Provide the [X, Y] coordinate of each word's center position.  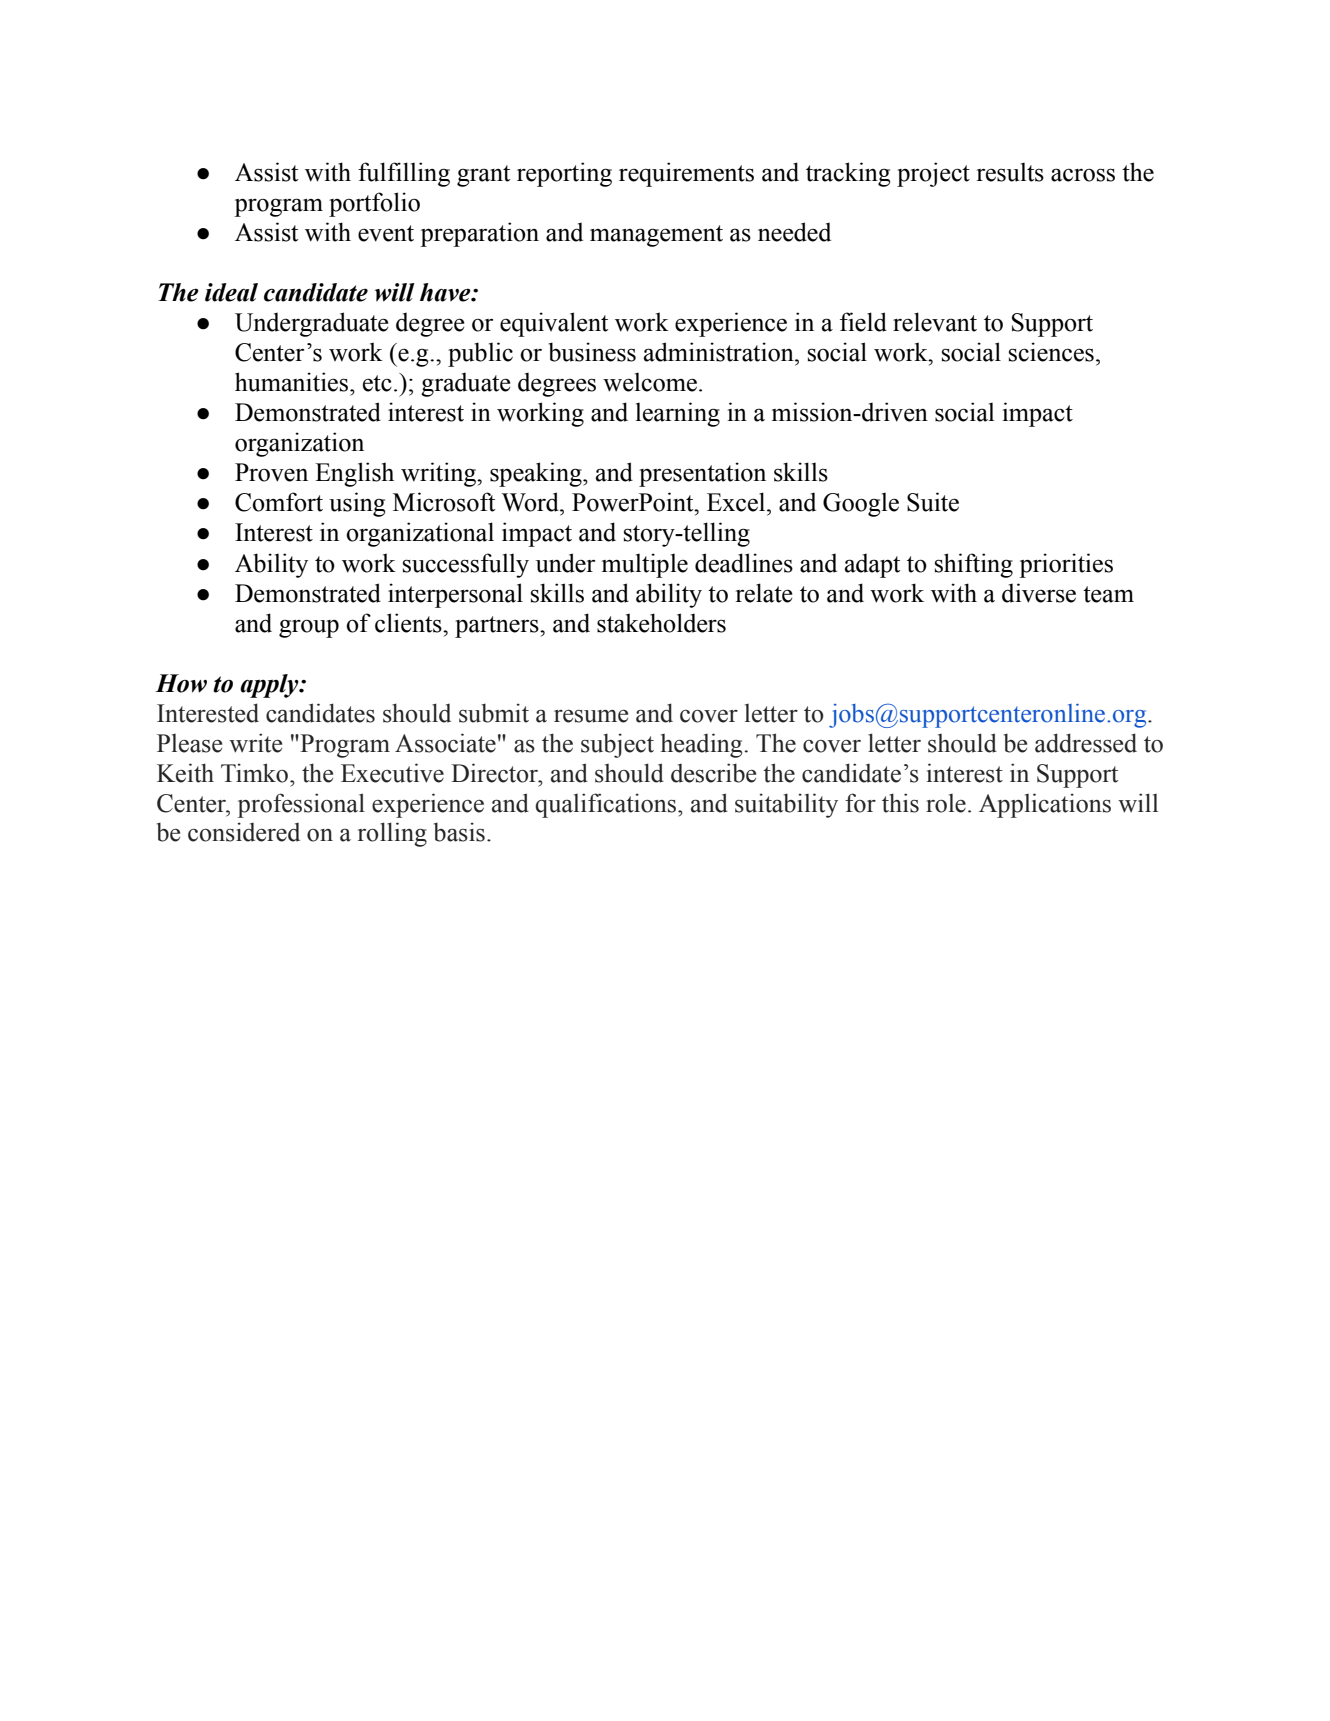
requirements [686, 174]
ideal [231, 292]
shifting [974, 565]
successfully [466, 565]
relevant [935, 322]
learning [678, 414]
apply [270, 686]
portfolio [374, 204]
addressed [1086, 743]
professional [301, 805]
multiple [645, 565]
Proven [271, 472]
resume [591, 716]
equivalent [554, 324]
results [1010, 172]
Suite [933, 502]
